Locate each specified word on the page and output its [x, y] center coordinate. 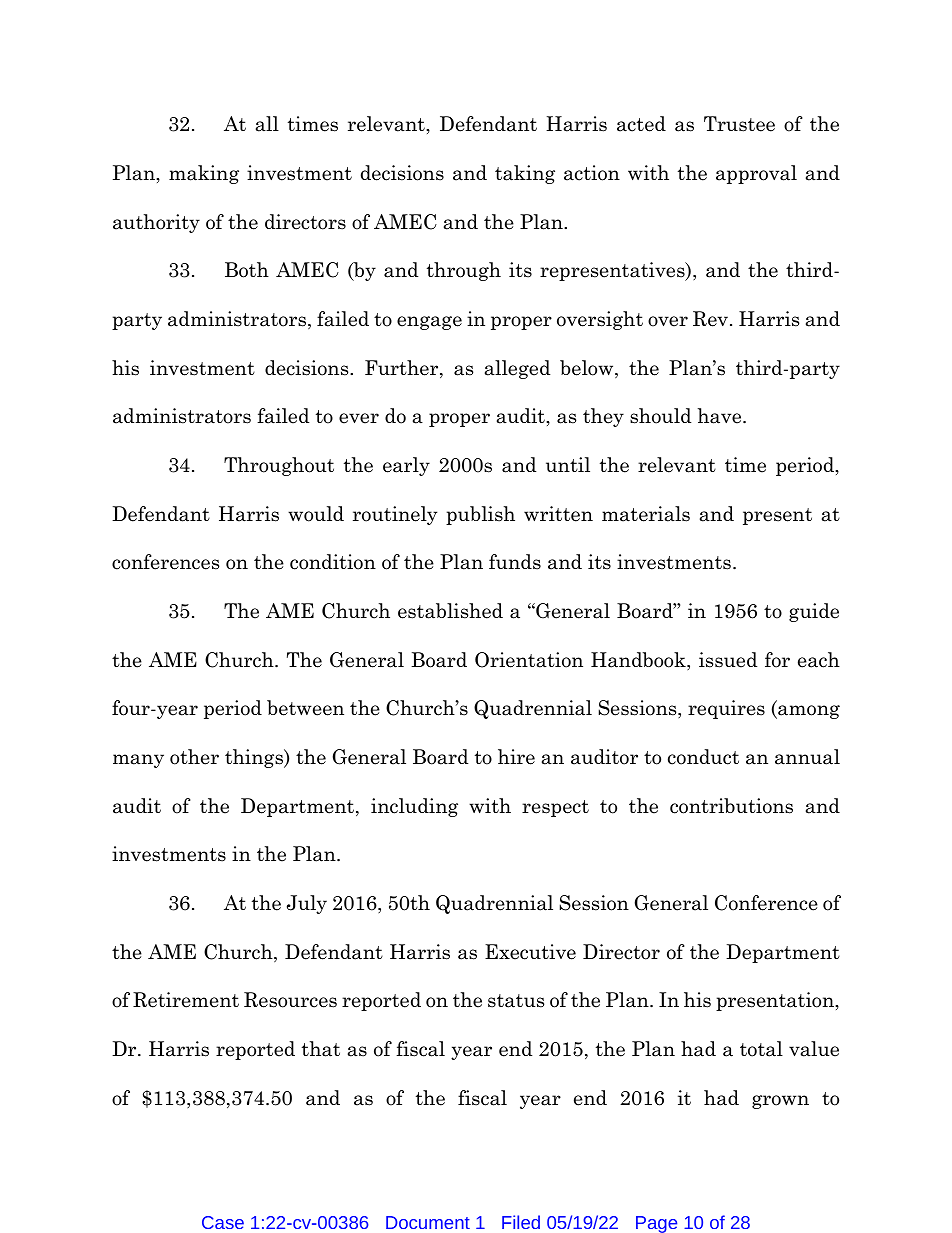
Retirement [186, 1000]
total [761, 1049]
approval [756, 174]
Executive [530, 952]
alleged [517, 369]
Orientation [529, 660]
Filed [521, 1222]
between [305, 708]
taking [525, 174]
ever [359, 418]
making [204, 174]
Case [223, 1222]
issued [728, 660]
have [721, 416]
